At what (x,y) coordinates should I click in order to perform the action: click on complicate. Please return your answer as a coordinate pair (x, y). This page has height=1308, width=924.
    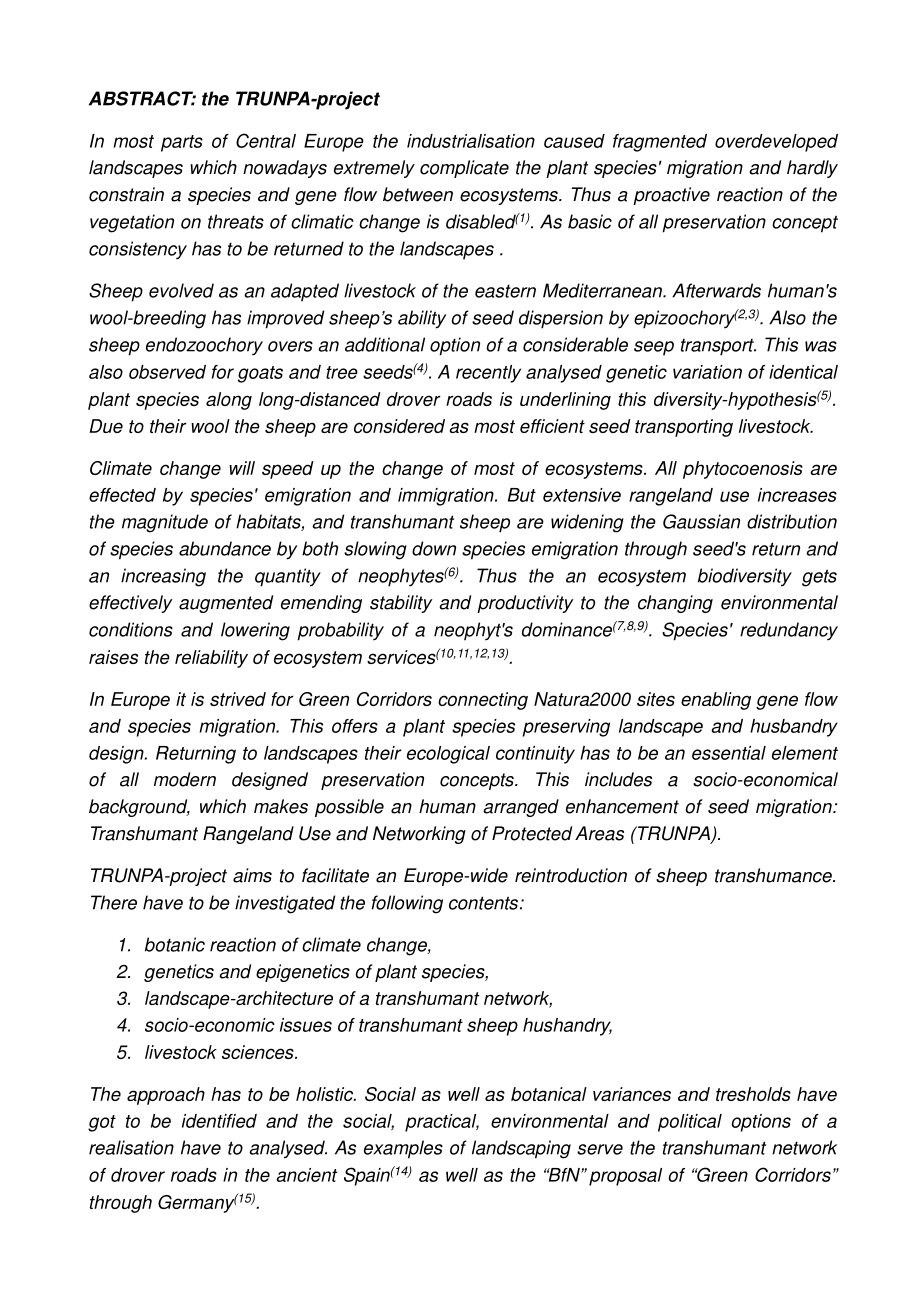
    Looking at the image, I should click on (464, 169).
